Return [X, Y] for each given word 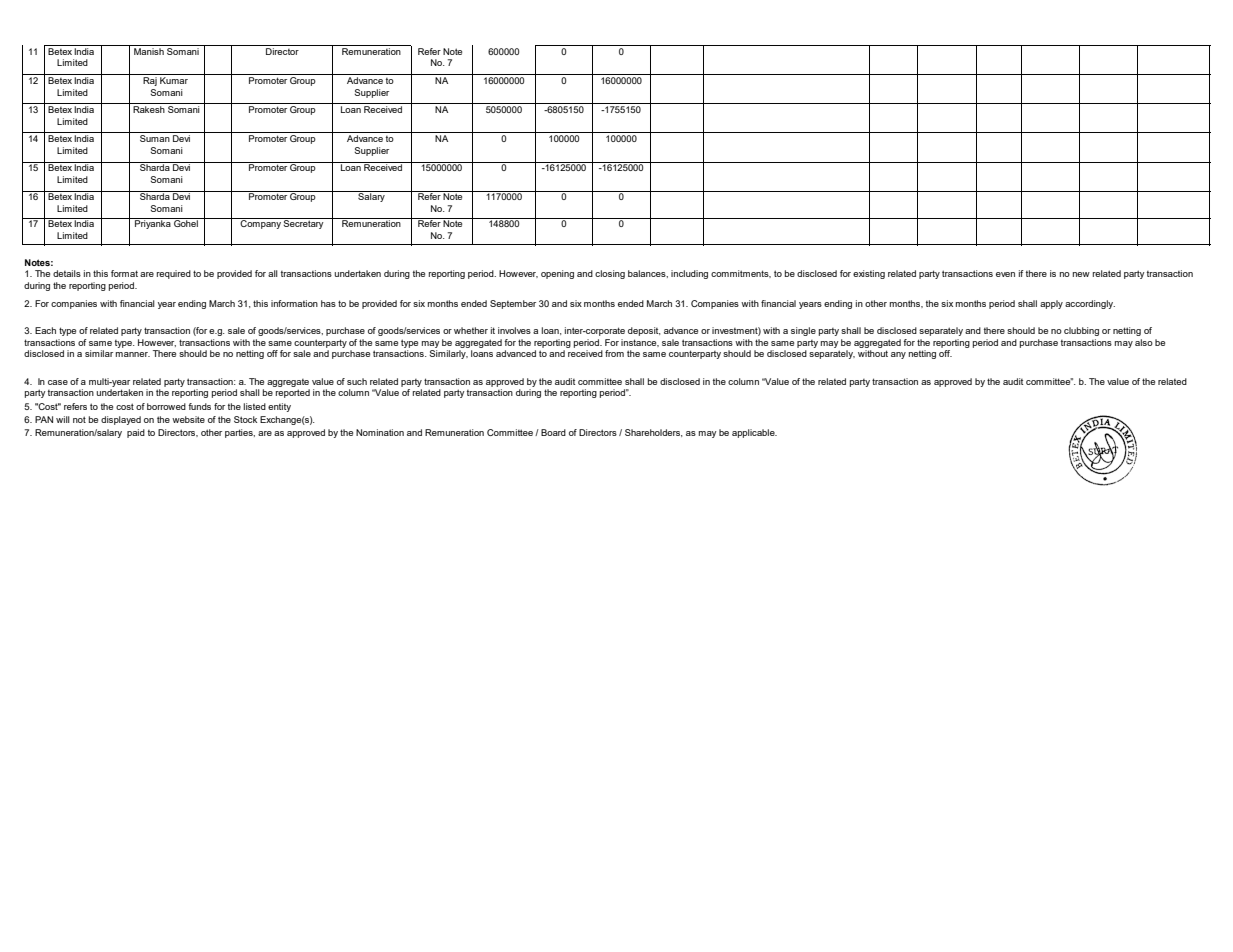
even [1005, 274]
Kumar [174, 80]
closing [610, 274]
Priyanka [153, 223]
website [188, 419]
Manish [149, 51]
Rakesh [149, 109]
